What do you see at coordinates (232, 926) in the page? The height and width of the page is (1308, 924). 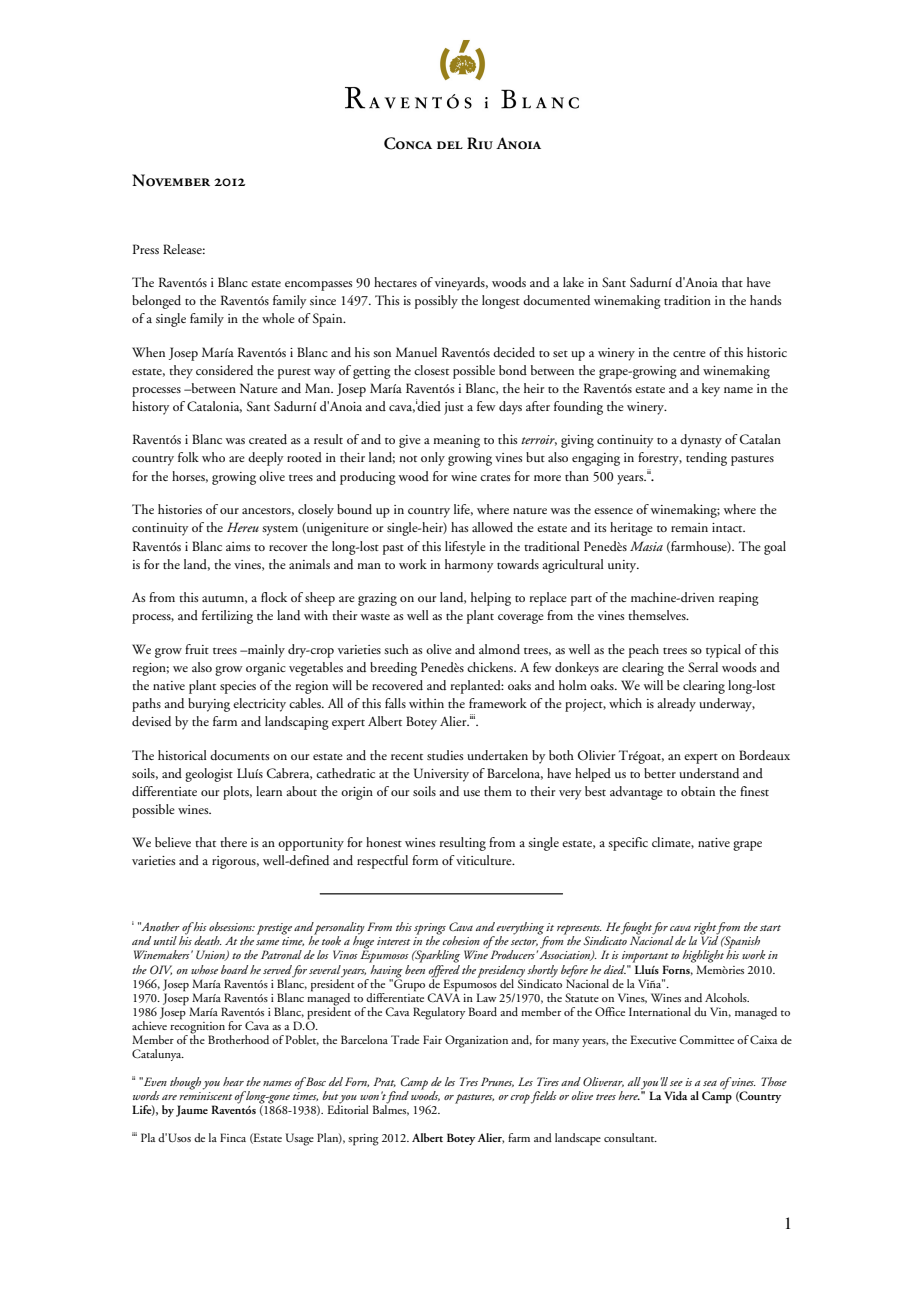 I see `obsessions` at bounding box center [232, 926].
